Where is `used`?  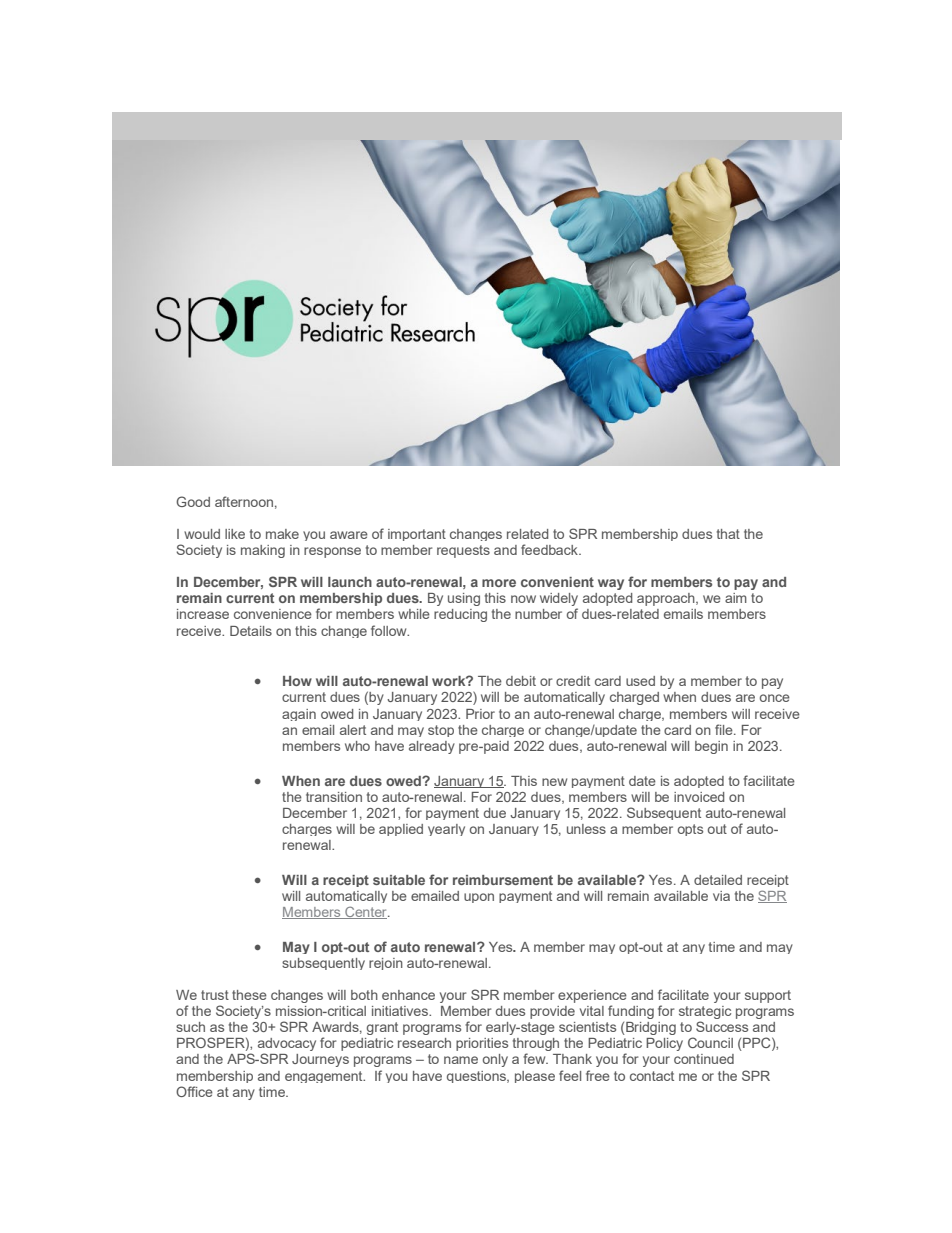
used is located at coordinates (640, 681).
